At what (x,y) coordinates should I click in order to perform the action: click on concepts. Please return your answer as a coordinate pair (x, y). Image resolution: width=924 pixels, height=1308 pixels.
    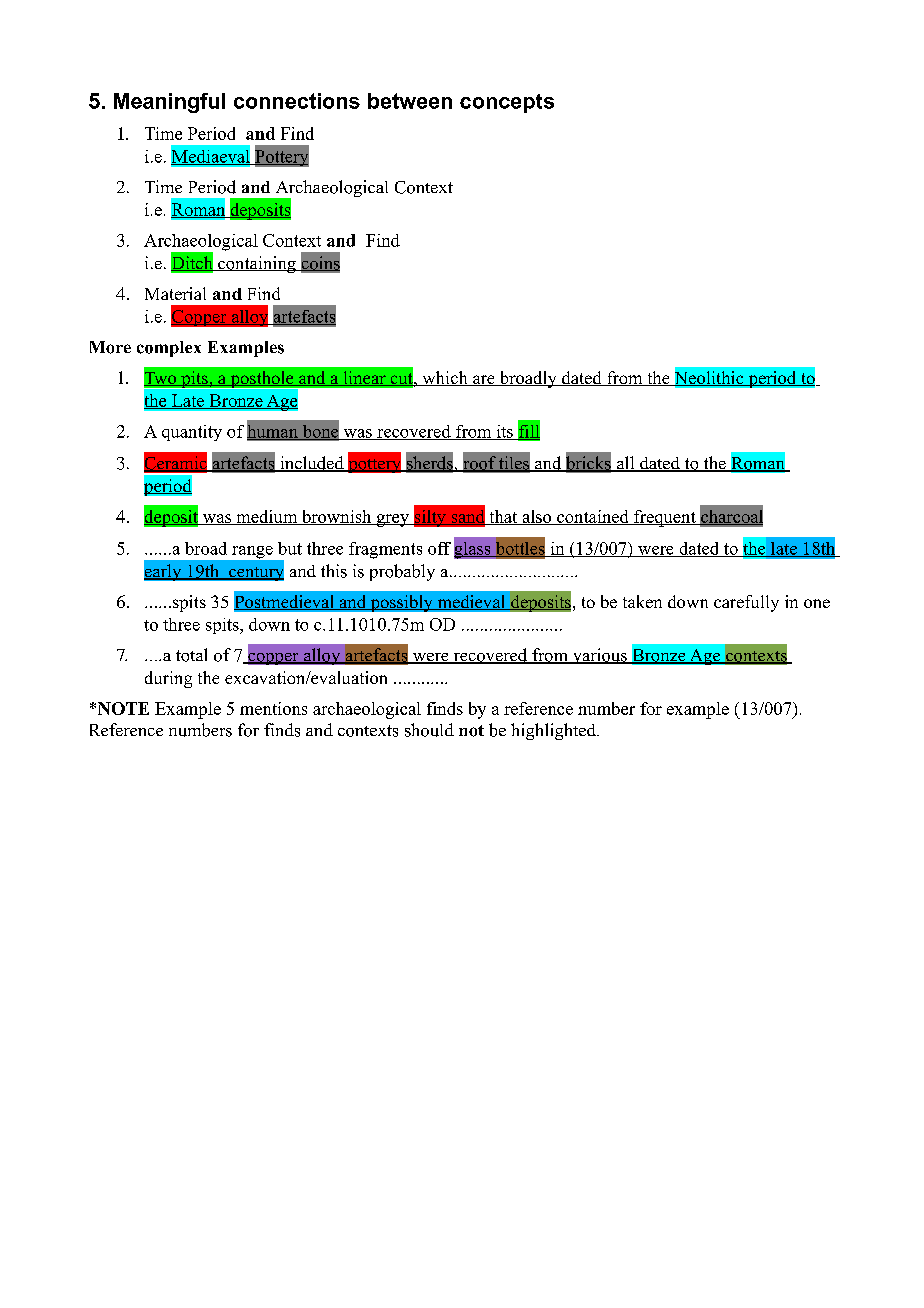
    Looking at the image, I should click on (507, 103).
